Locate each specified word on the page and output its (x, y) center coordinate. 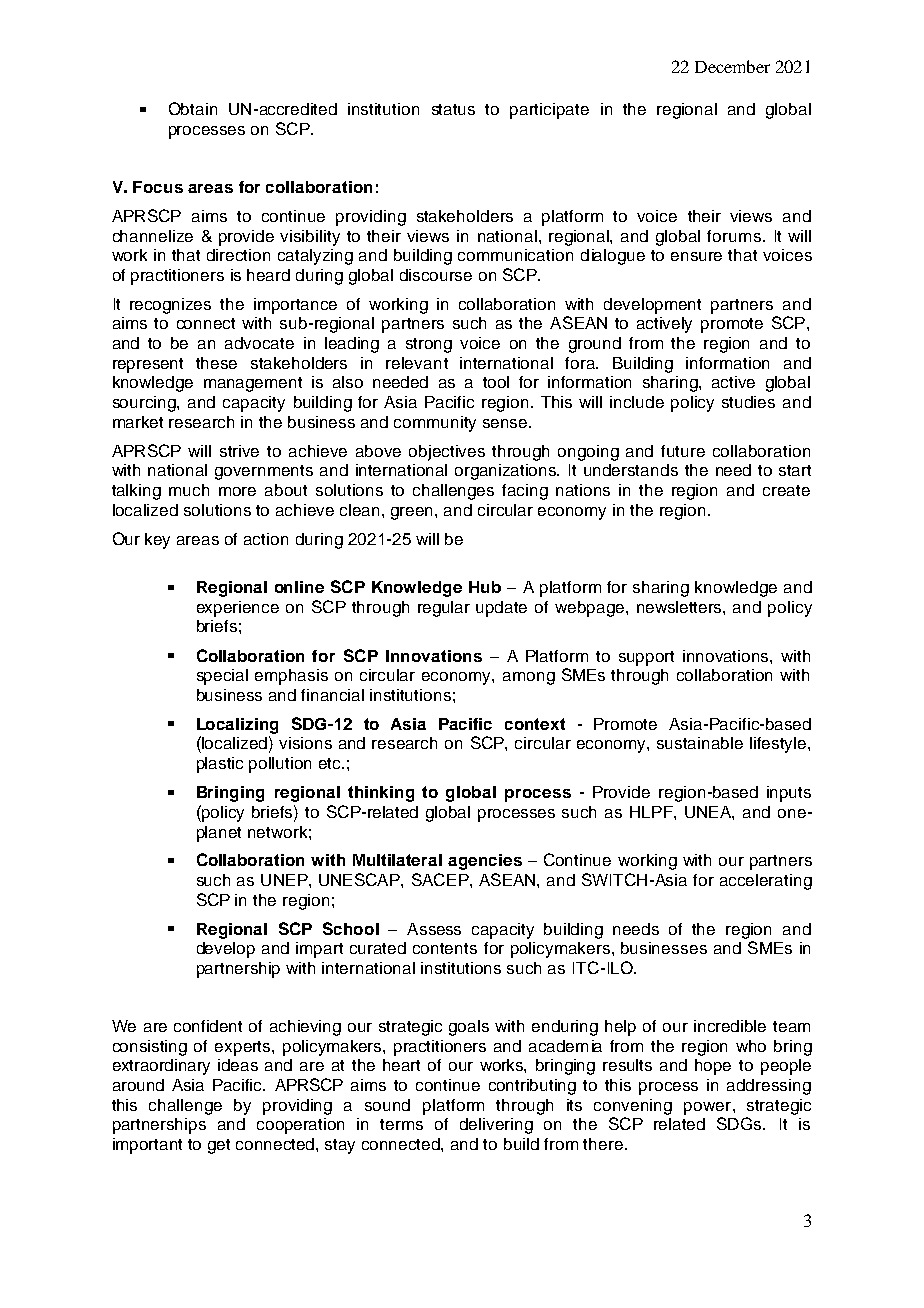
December (732, 66)
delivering (496, 1126)
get (219, 1146)
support (646, 658)
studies (748, 402)
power (709, 1108)
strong (429, 345)
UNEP (285, 880)
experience (238, 609)
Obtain (193, 108)
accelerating (766, 882)
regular (444, 609)
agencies (485, 862)
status (453, 109)
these (216, 363)
